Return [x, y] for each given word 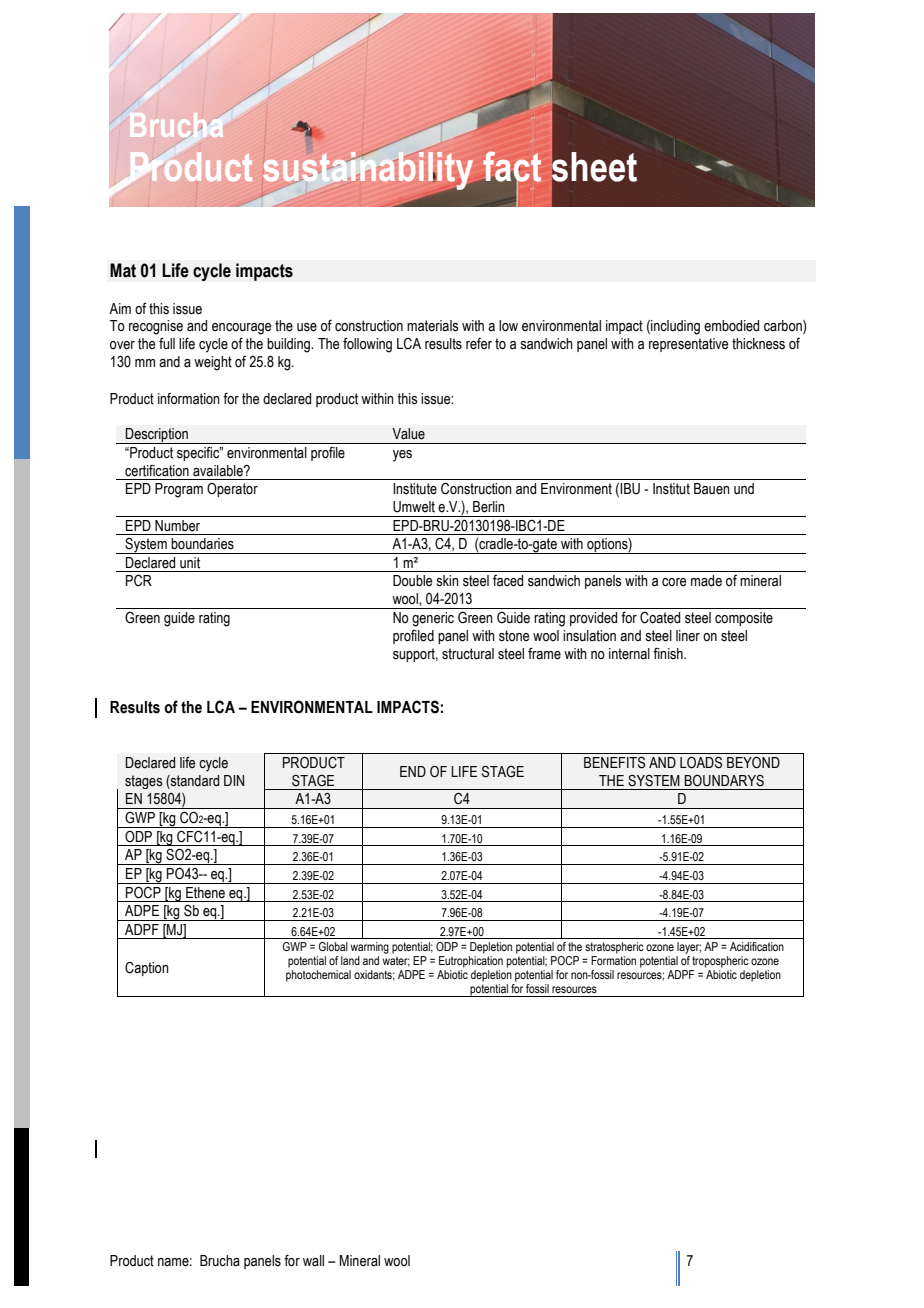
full [167, 343]
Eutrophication [471, 962]
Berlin [489, 507]
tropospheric [720, 962]
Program [179, 490]
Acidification [757, 946]
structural [468, 654]
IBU [630, 489]
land [350, 960]
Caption [147, 969]
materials [433, 326]
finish [669, 653]
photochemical [318, 976]
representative [688, 345]
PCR [139, 580]
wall [313, 1261]
